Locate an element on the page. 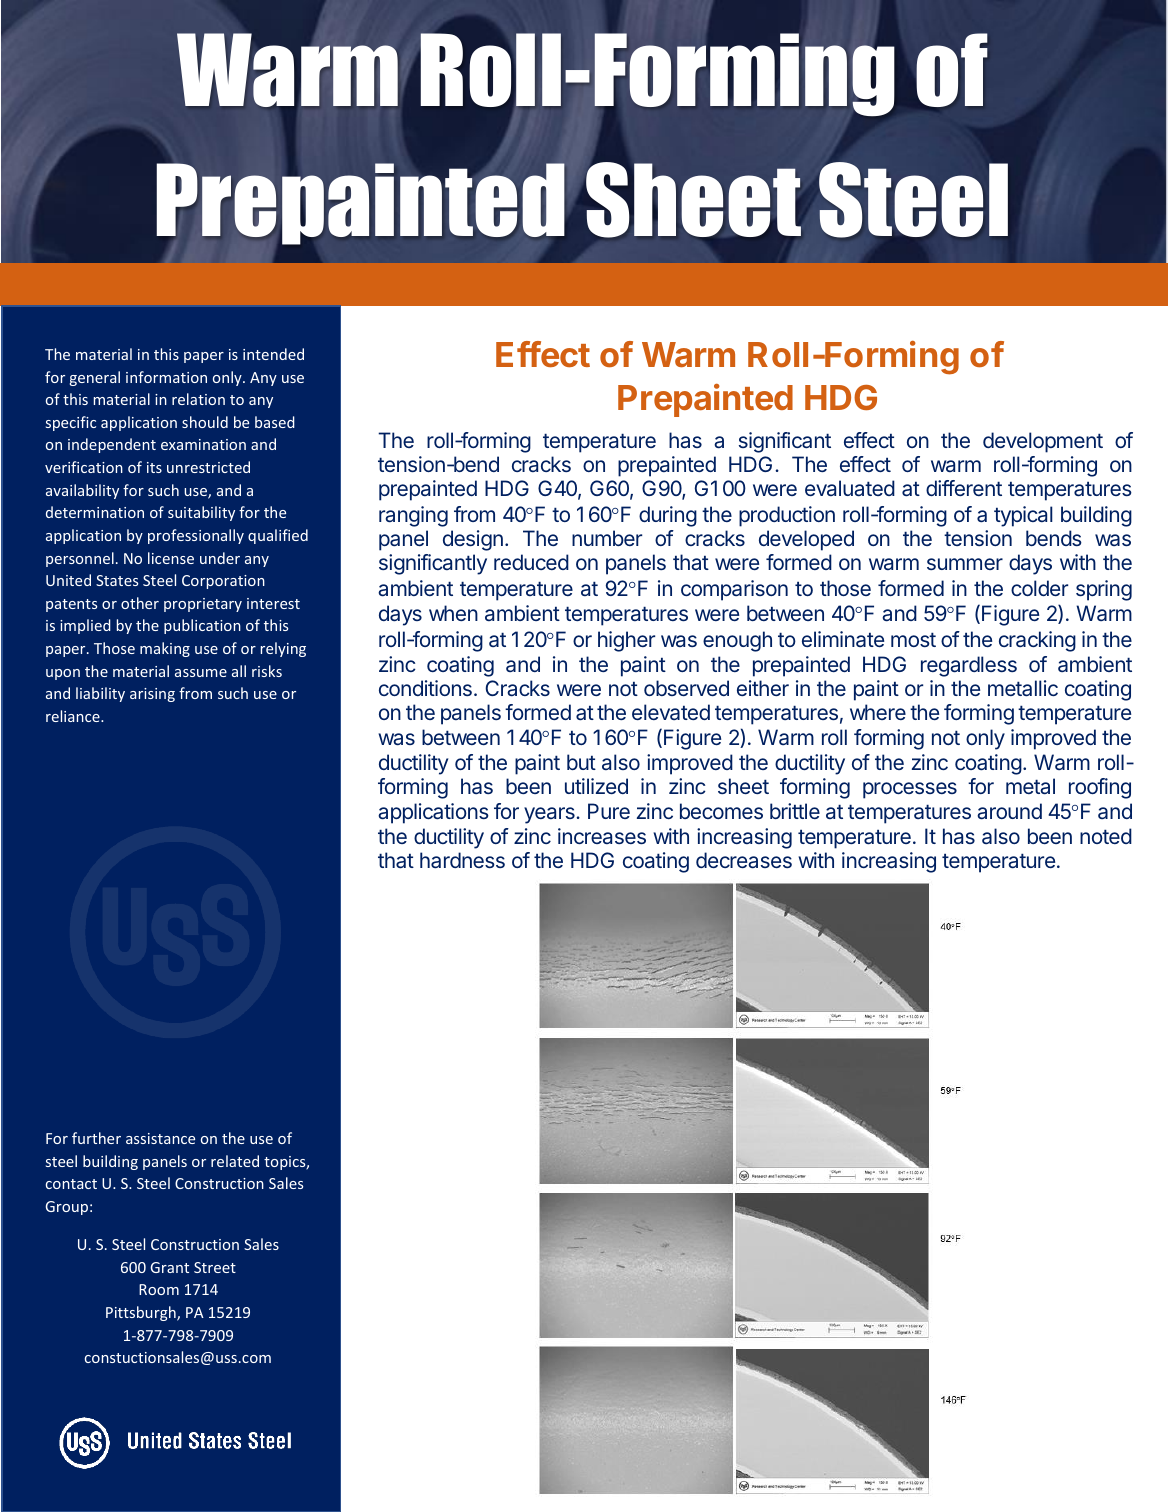 This document has height=1512, width=1168. increases is located at coordinates (602, 836).
